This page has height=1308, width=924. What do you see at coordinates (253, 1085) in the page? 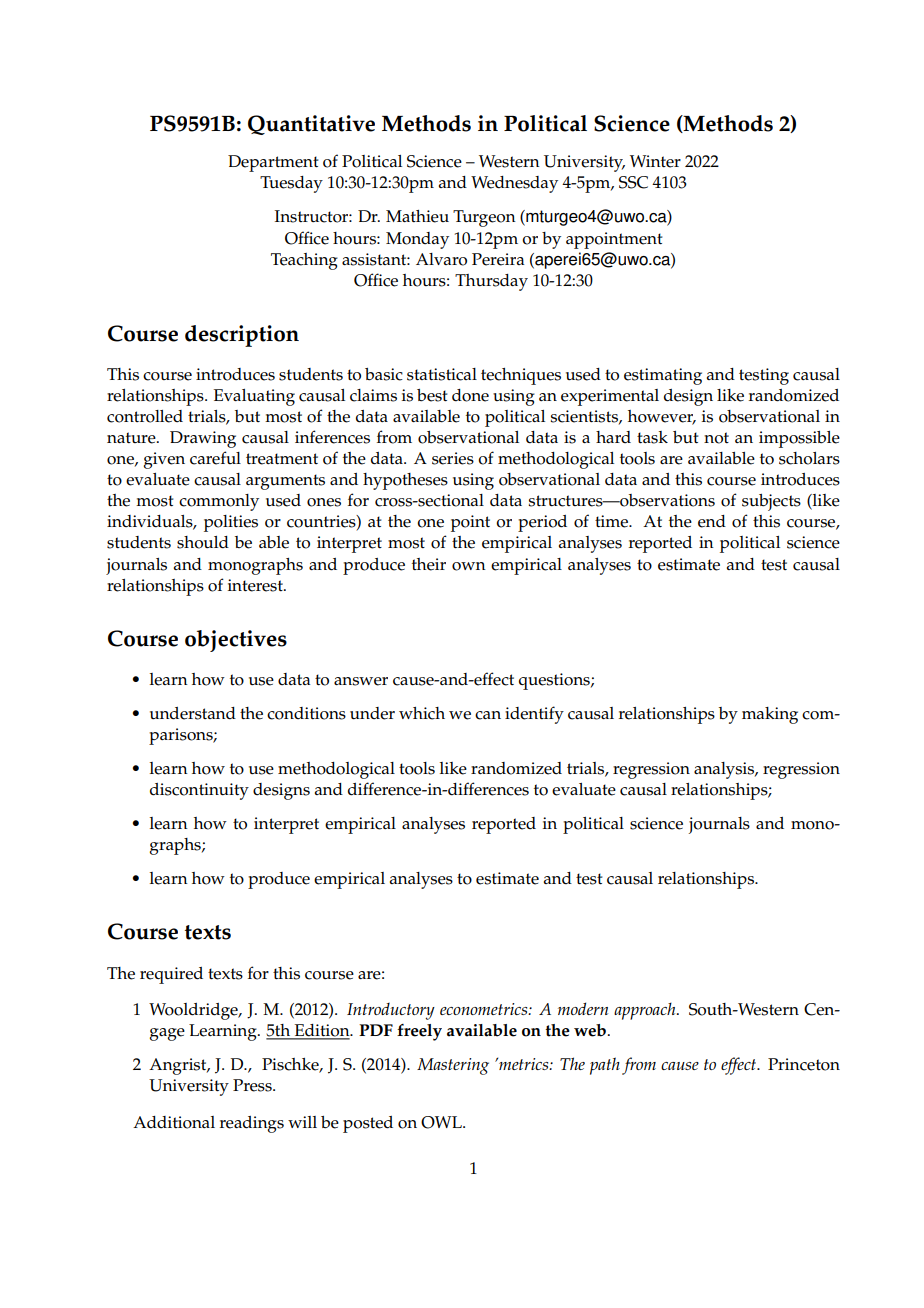
I see `Press` at bounding box center [253, 1085].
